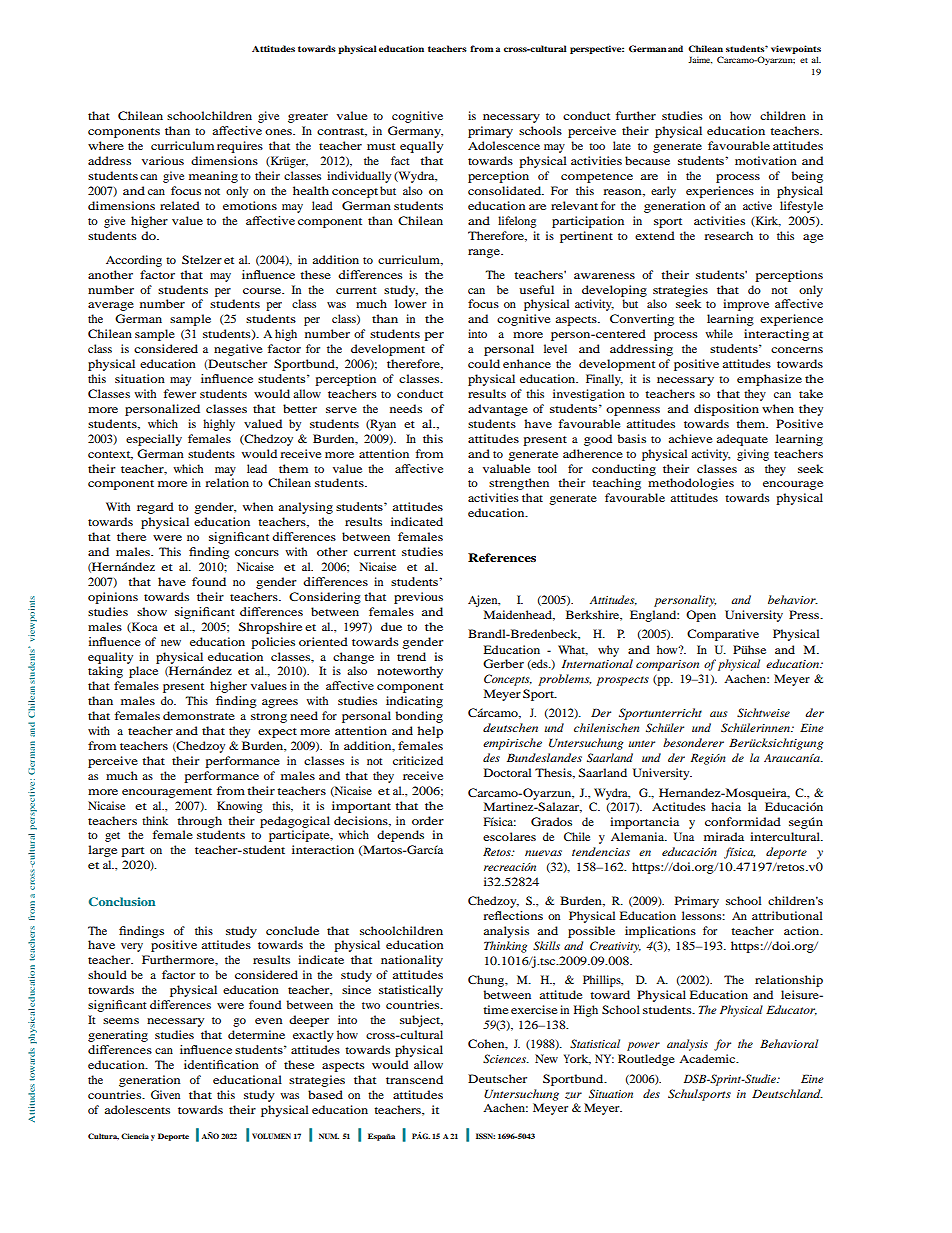 The height and width of the screenshot is (1233, 952). I want to click on adolescents, so click(137, 1109).
